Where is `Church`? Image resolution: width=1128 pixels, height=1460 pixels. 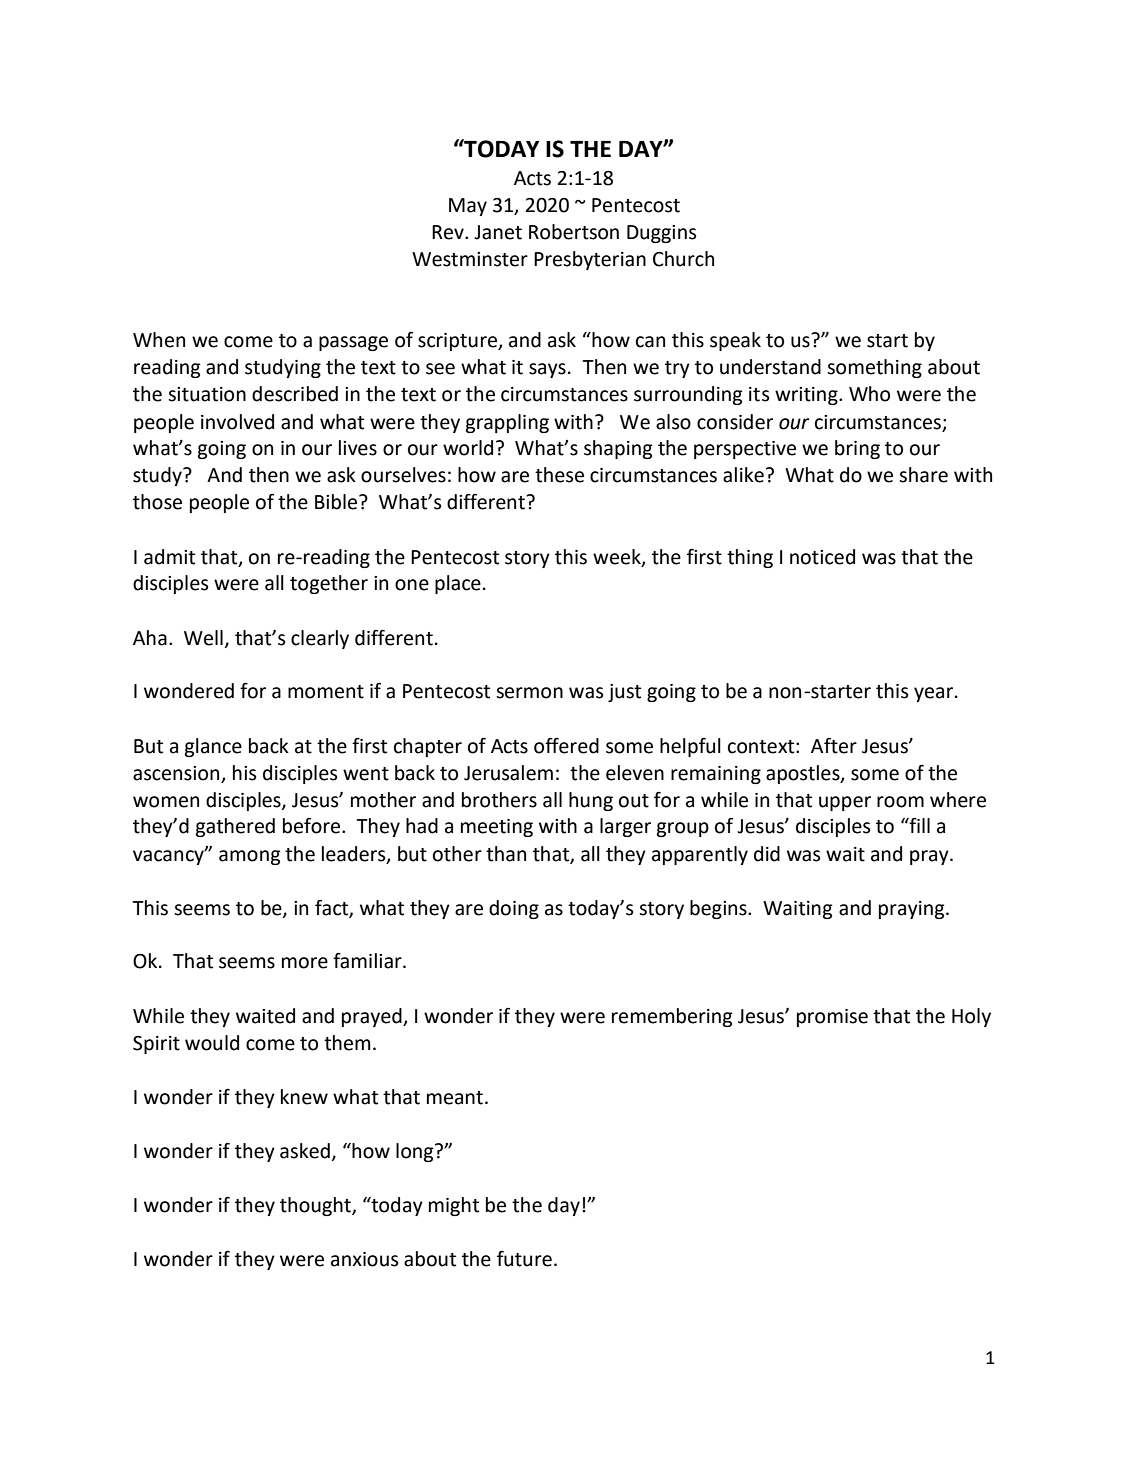
Church is located at coordinates (683, 259).
